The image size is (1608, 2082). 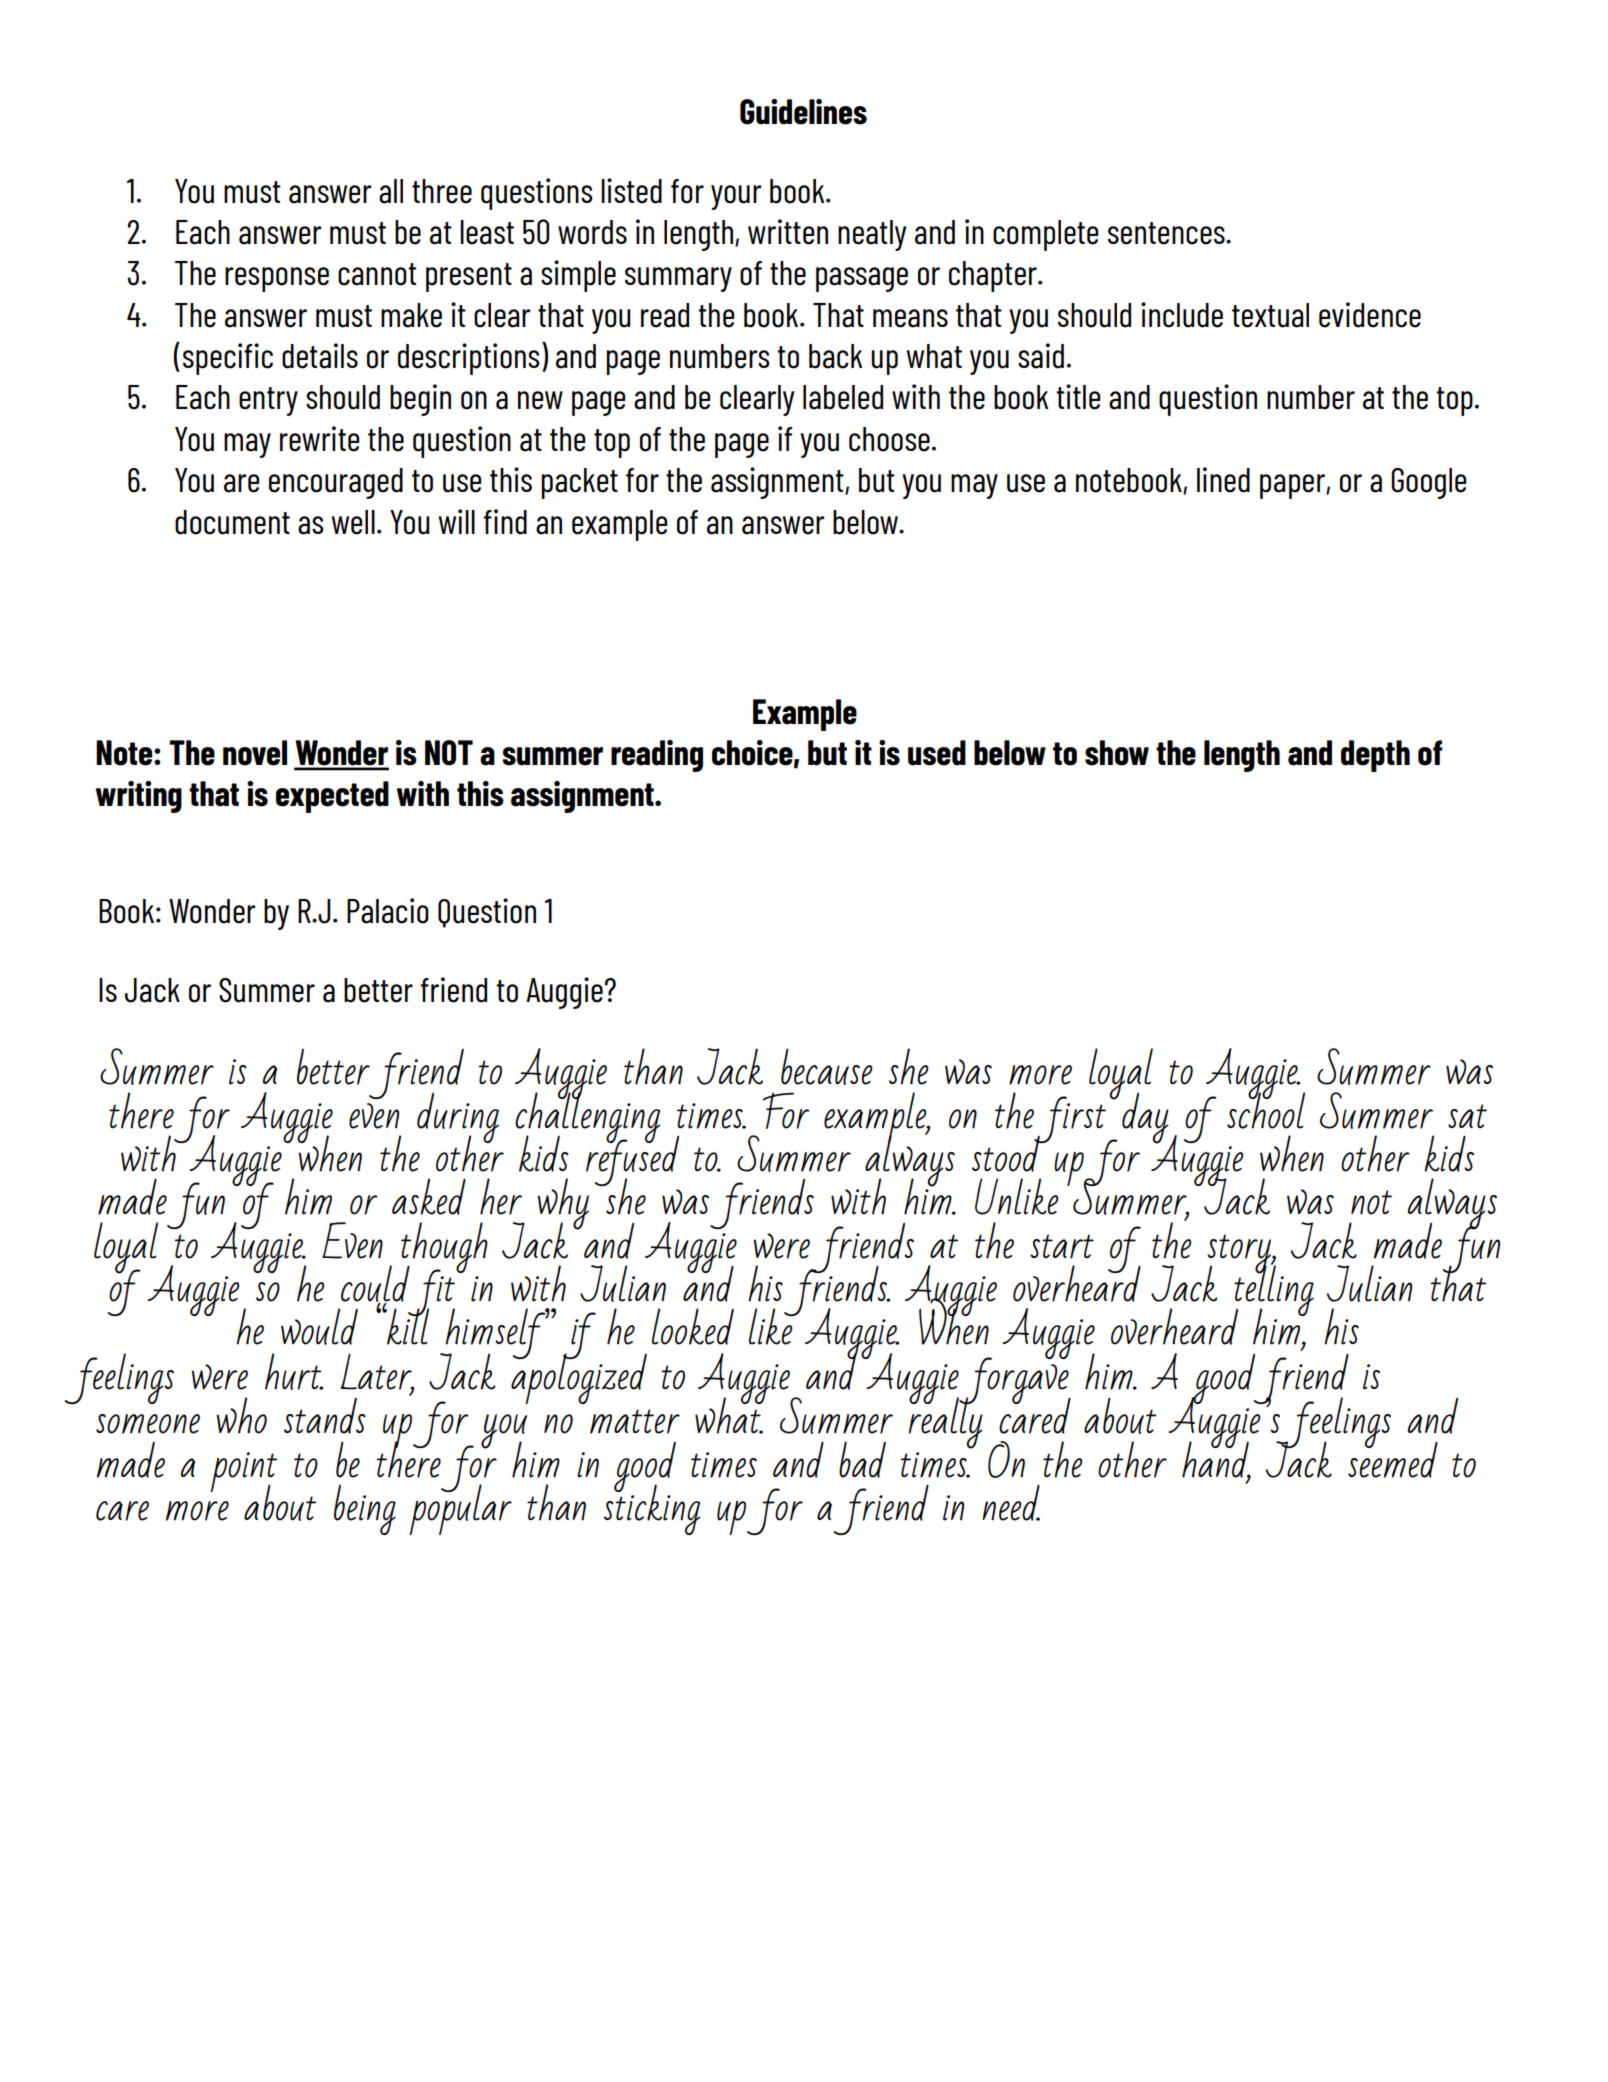 I want to click on three, so click(x=442, y=191).
